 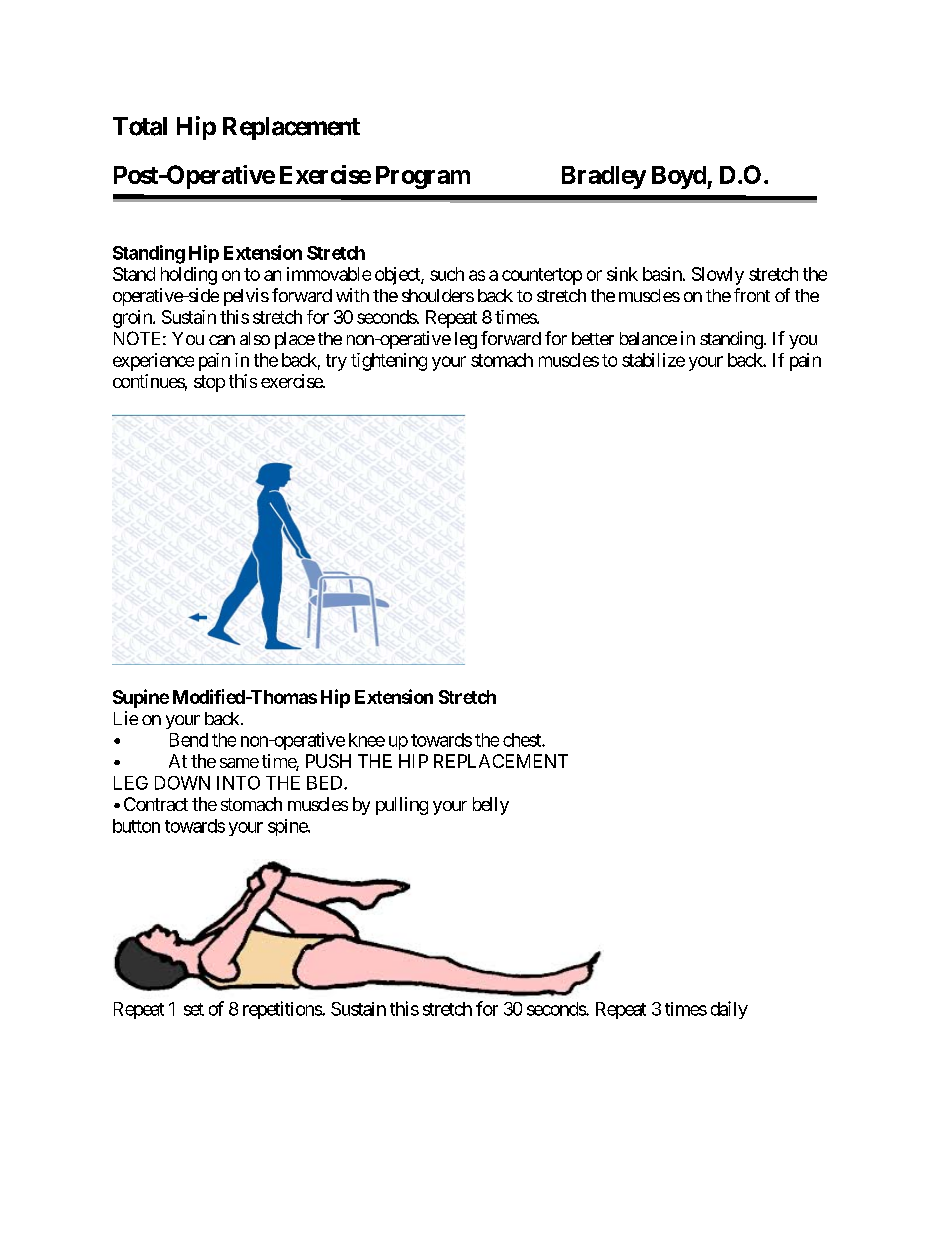 I want to click on Total, so click(x=140, y=126).
